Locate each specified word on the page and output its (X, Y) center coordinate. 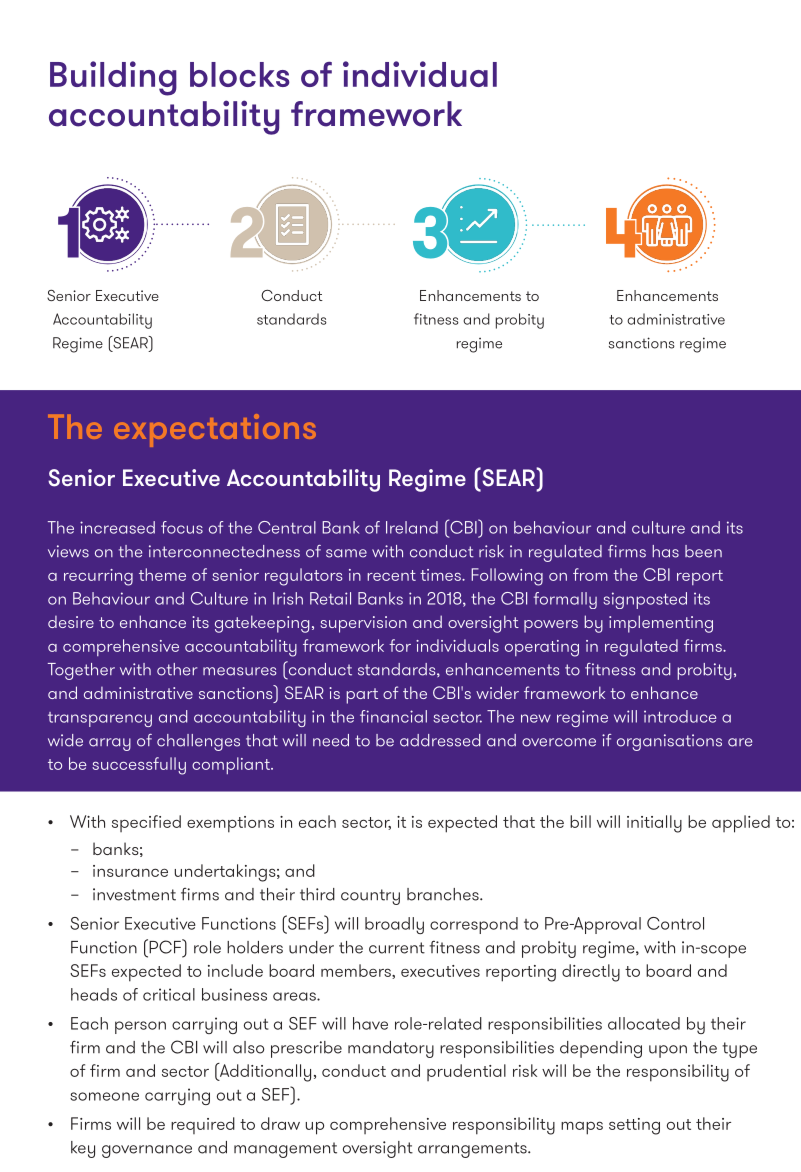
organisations (669, 742)
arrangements (473, 1150)
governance (147, 1151)
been (703, 551)
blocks (240, 74)
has (665, 551)
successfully (139, 766)
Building (113, 78)
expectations (215, 430)
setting (634, 1126)
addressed (440, 740)
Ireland (412, 527)
